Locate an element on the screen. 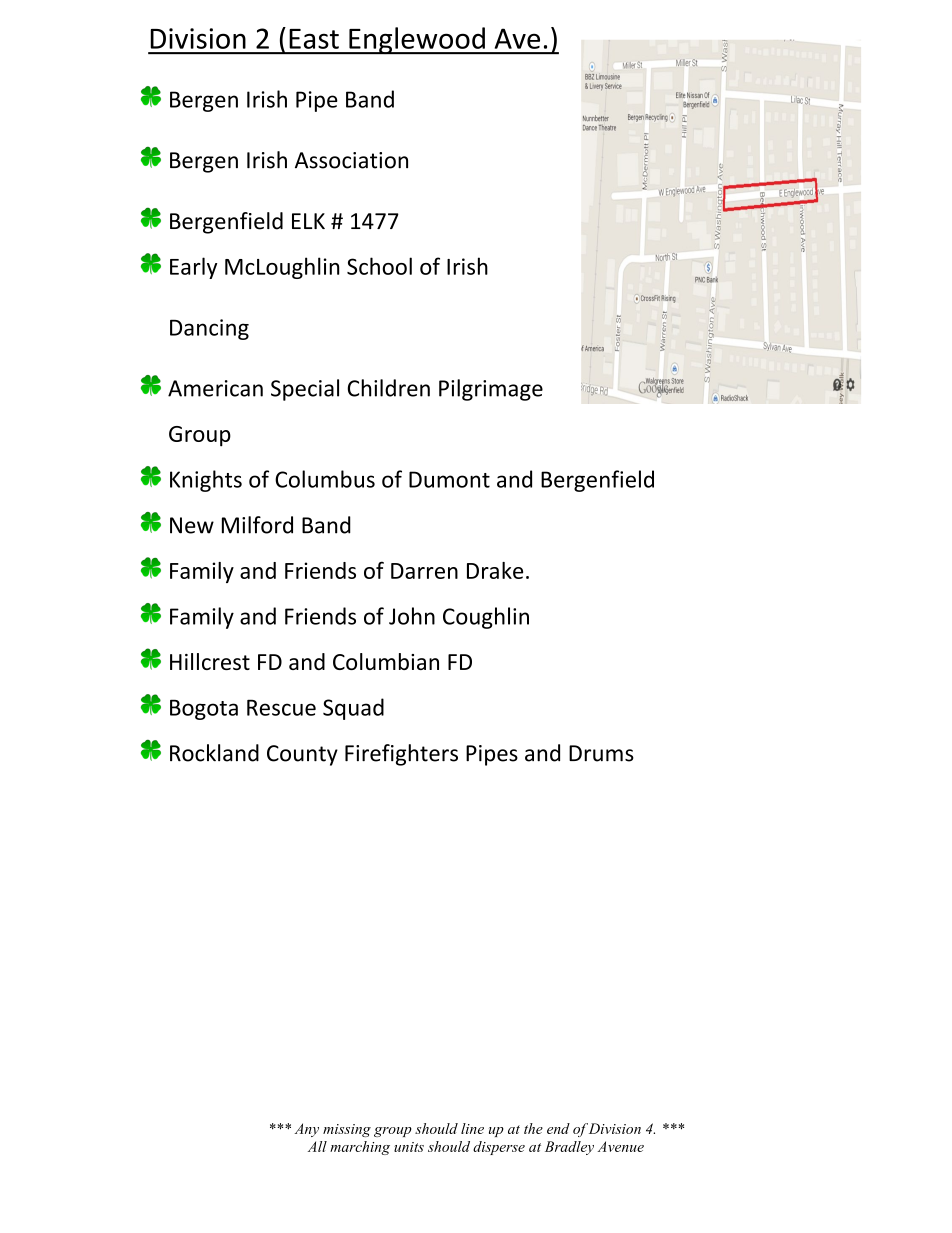 The height and width of the screenshot is (1233, 952). Milford is located at coordinates (257, 525).
